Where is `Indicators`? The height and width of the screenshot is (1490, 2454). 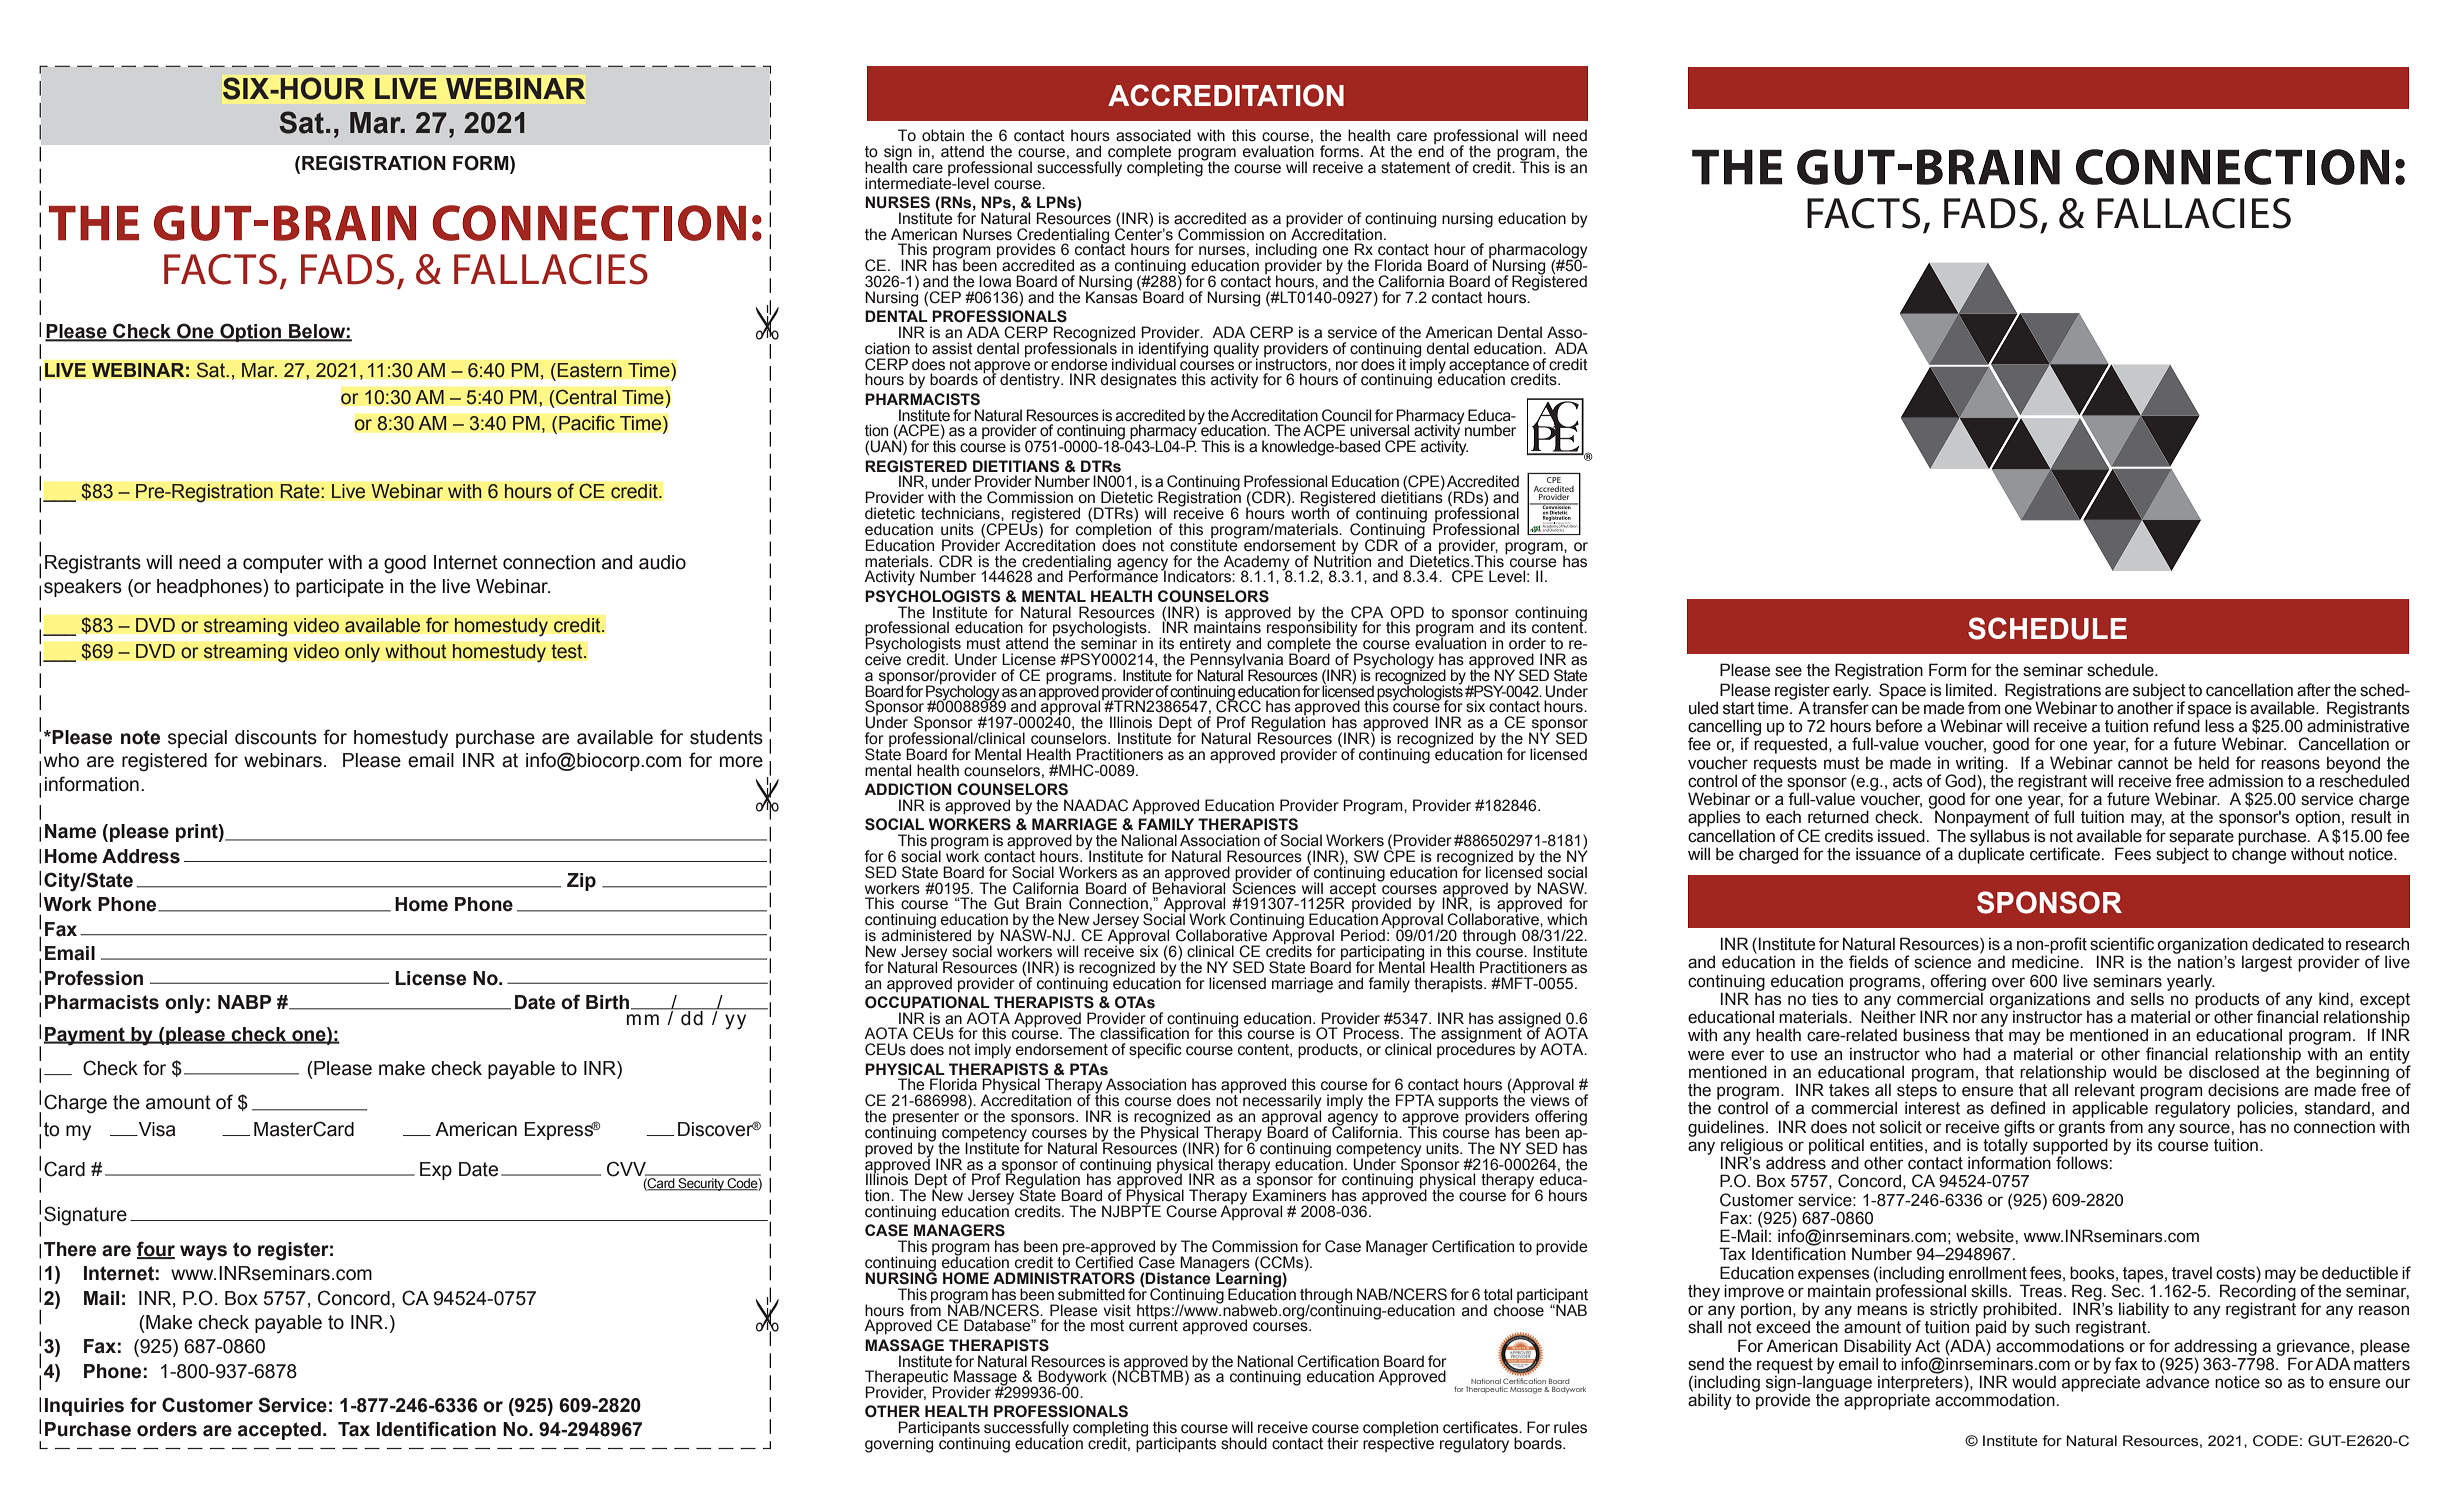 Indicators is located at coordinates (1197, 576).
